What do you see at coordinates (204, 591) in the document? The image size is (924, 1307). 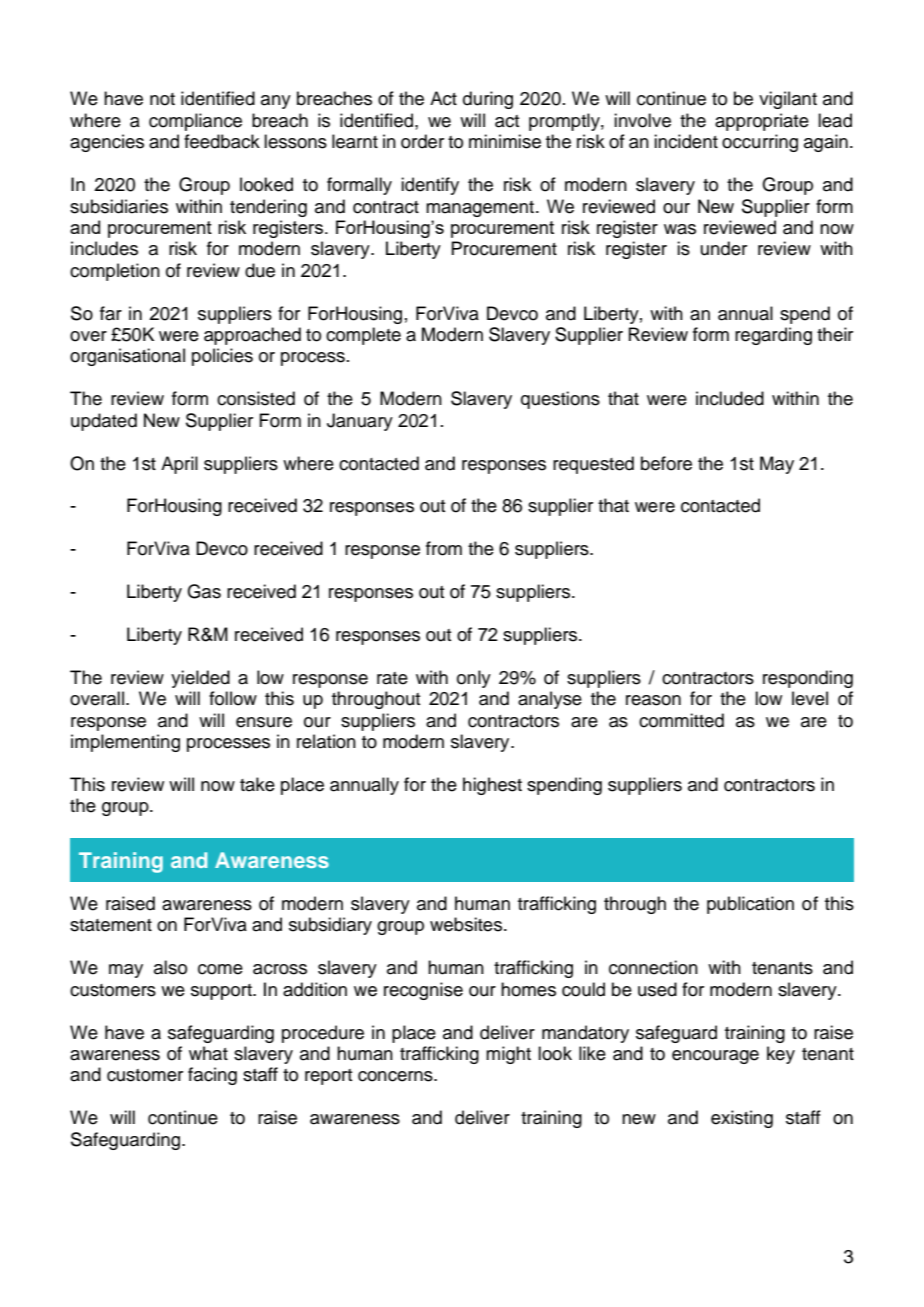 I see `Gas` at bounding box center [204, 591].
